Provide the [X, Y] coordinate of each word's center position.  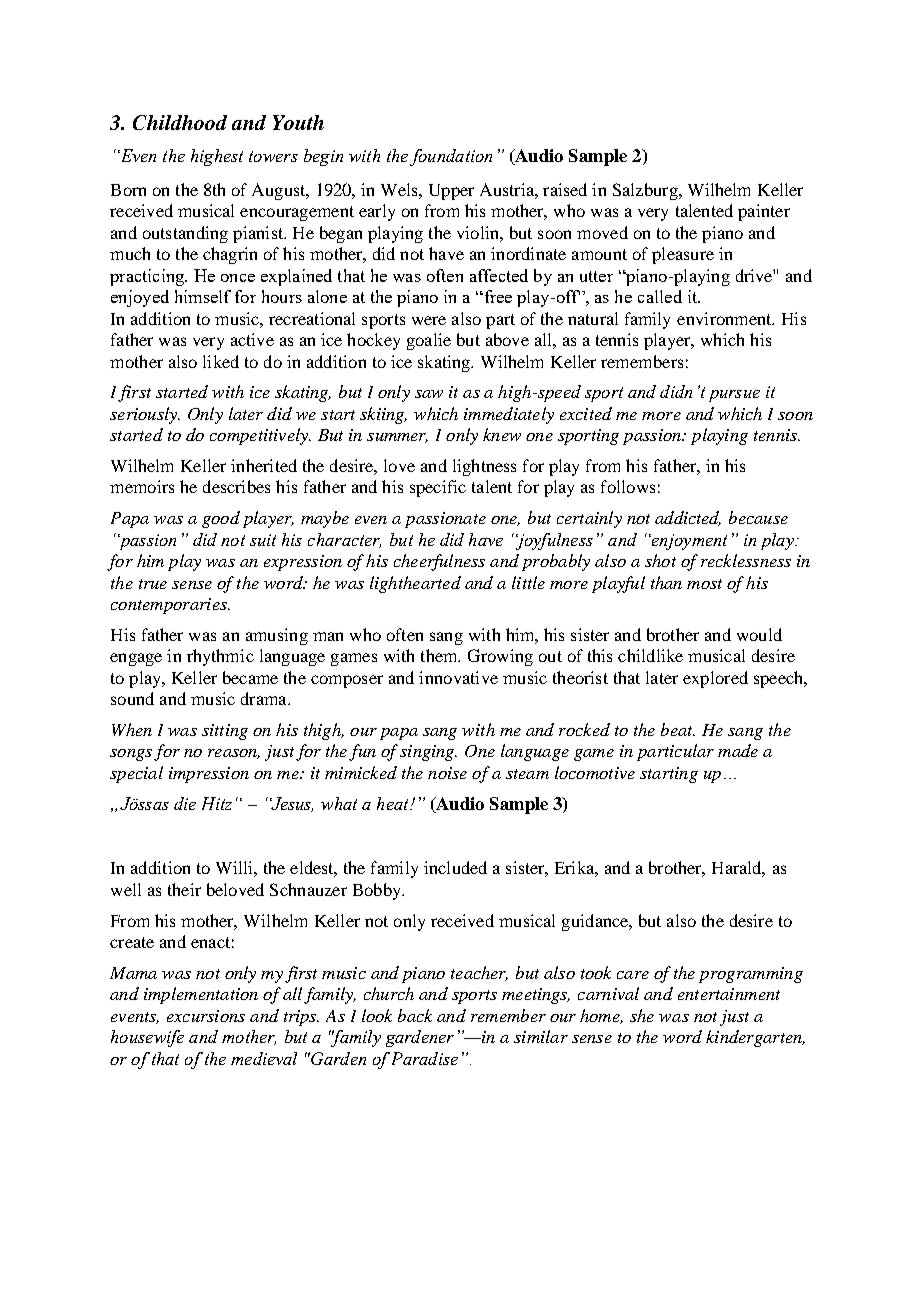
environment [725, 318]
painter [764, 212]
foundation [451, 157]
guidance [596, 922]
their [184, 889]
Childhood [180, 122]
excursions [206, 1016]
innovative [458, 677]
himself [203, 296]
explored [715, 679]
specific [438, 488]
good [221, 519]
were [429, 320]
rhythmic [220, 657]
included [455, 867]
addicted [688, 518]
